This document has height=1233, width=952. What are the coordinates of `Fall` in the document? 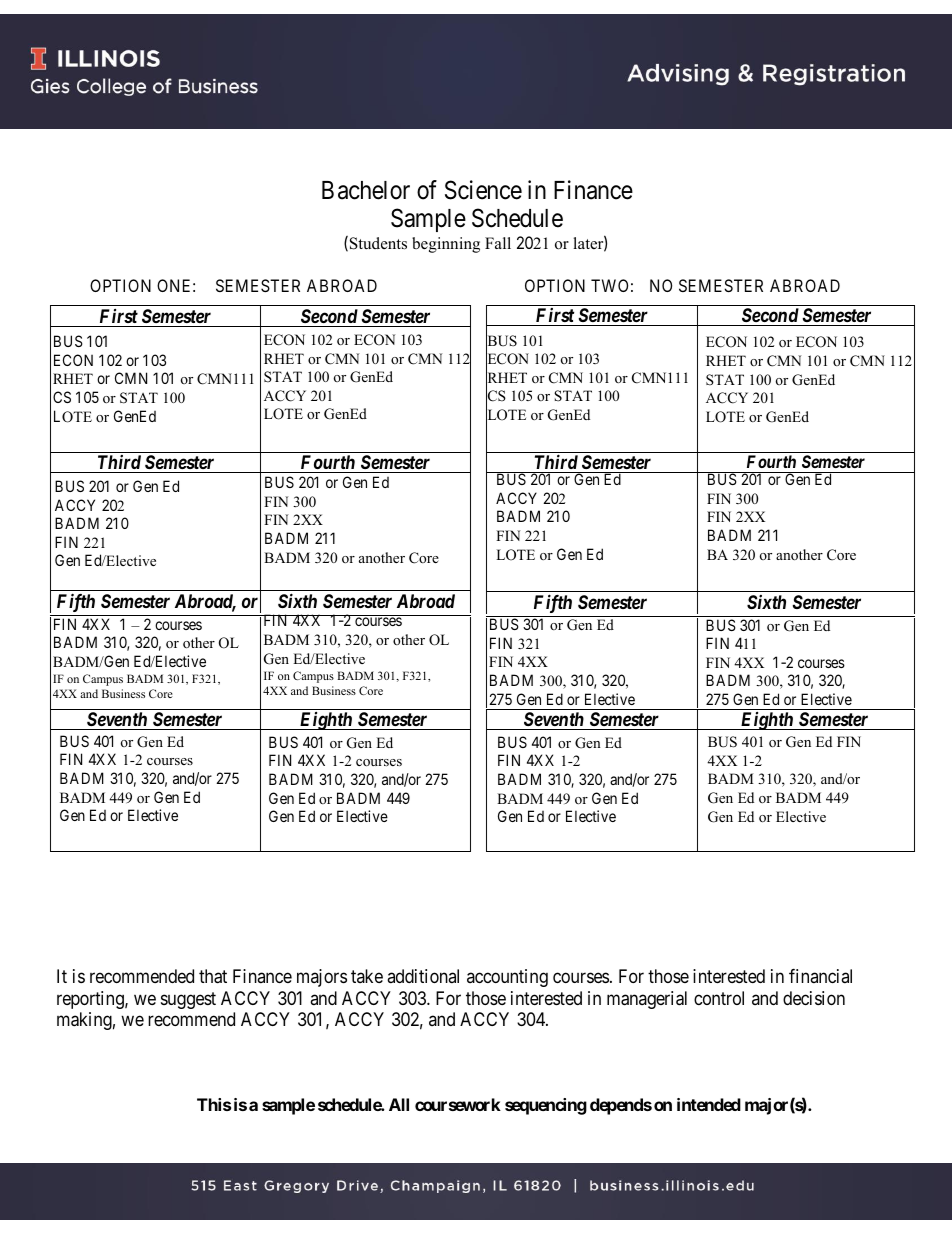 It's located at (498, 243).
